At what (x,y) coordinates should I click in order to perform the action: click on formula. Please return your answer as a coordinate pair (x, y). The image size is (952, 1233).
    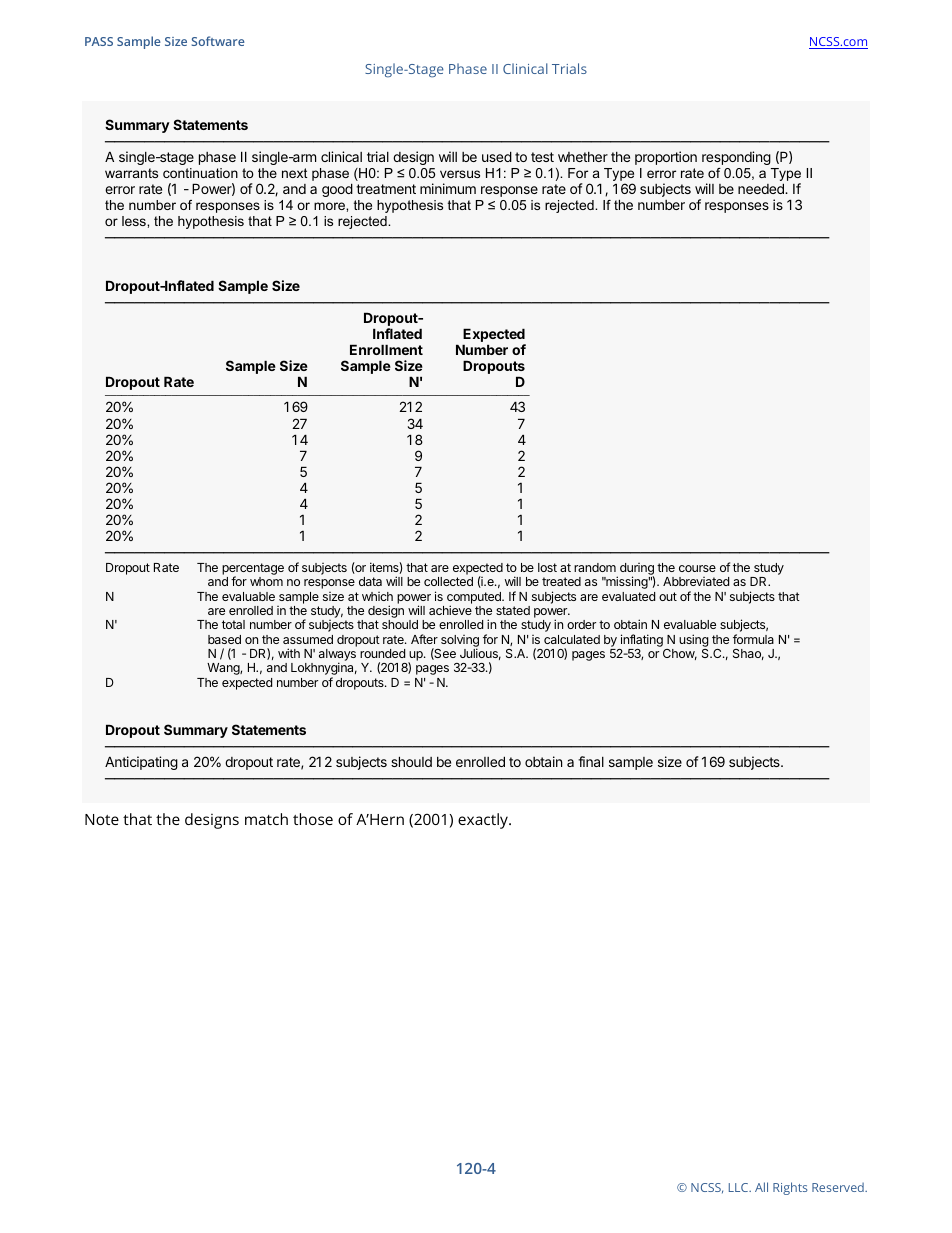
    Looking at the image, I should click on (753, 639).
